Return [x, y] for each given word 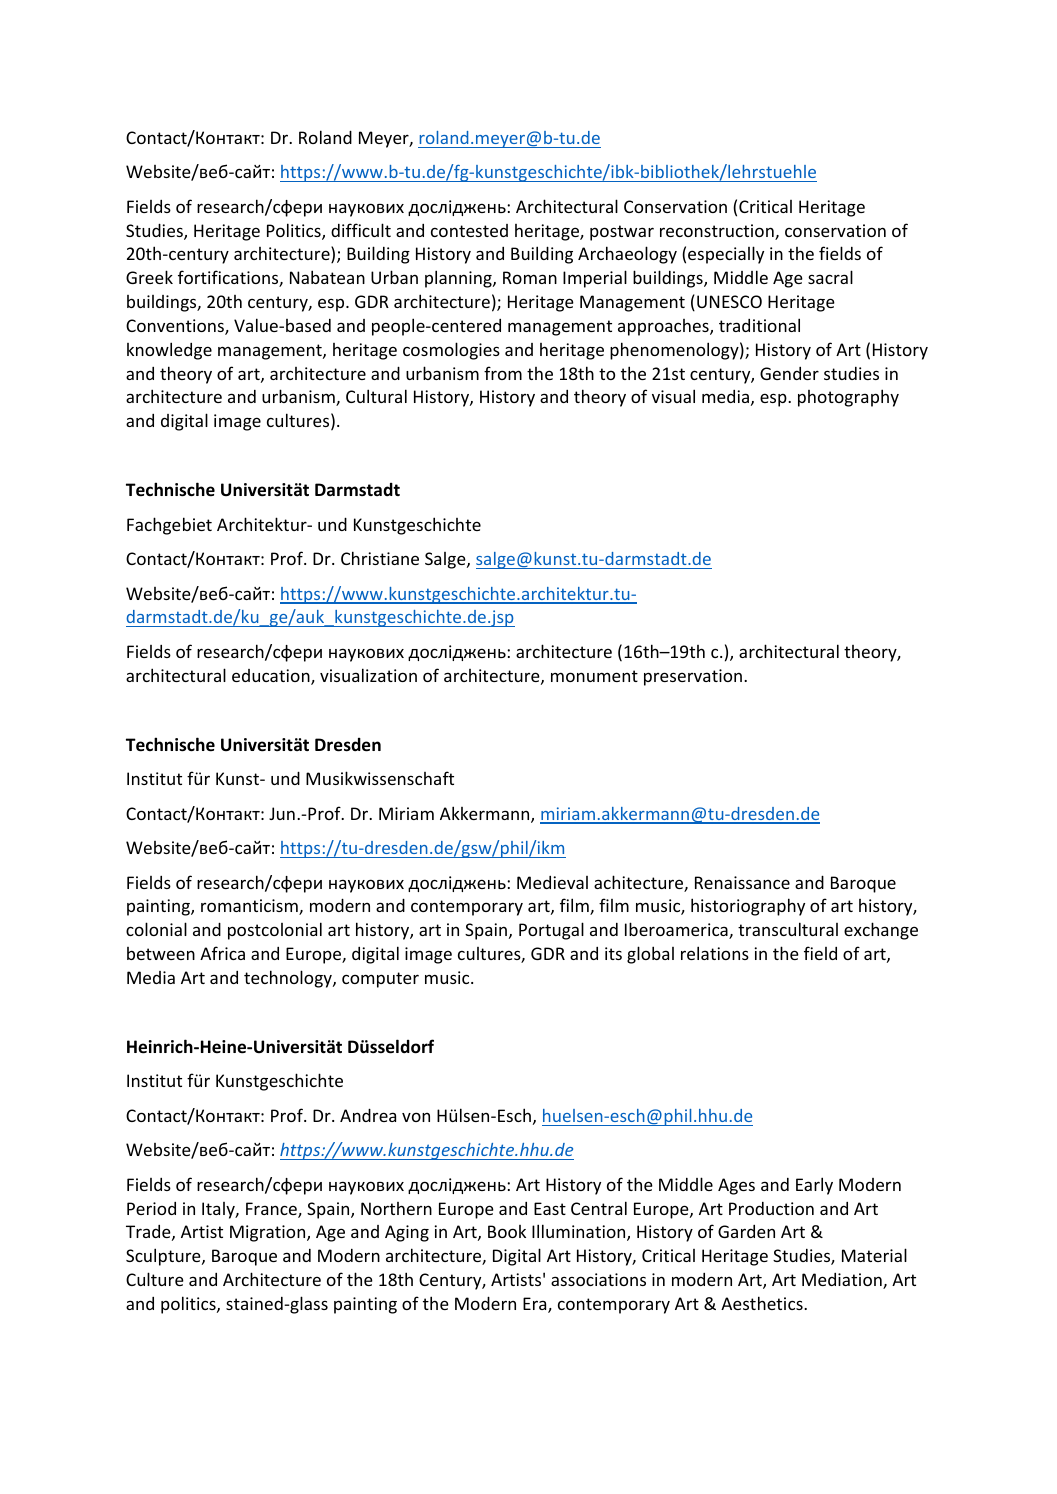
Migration [269, 1233]
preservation [693, 677]
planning [459, 279]
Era [536, 1305]
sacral [830, 277]
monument [594, 676]
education [272, 677]
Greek [149, 277]
